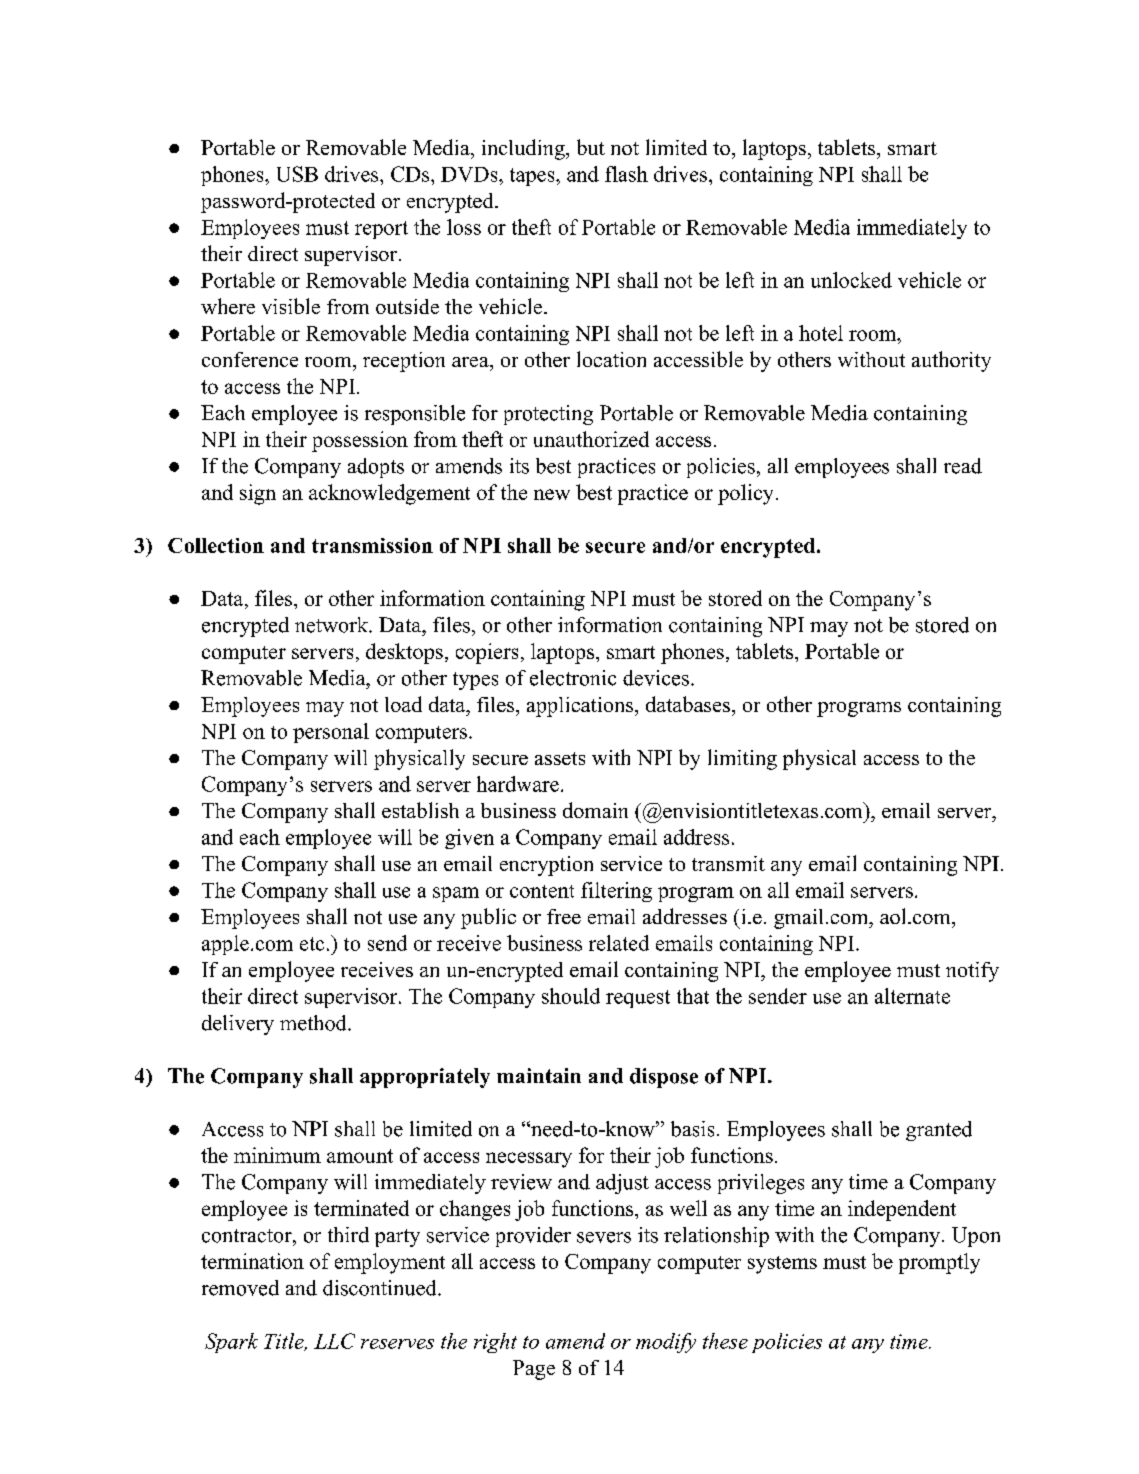 This screenshot has height=1474, width=1139. I want to click on alternate, so click(912, 996).
